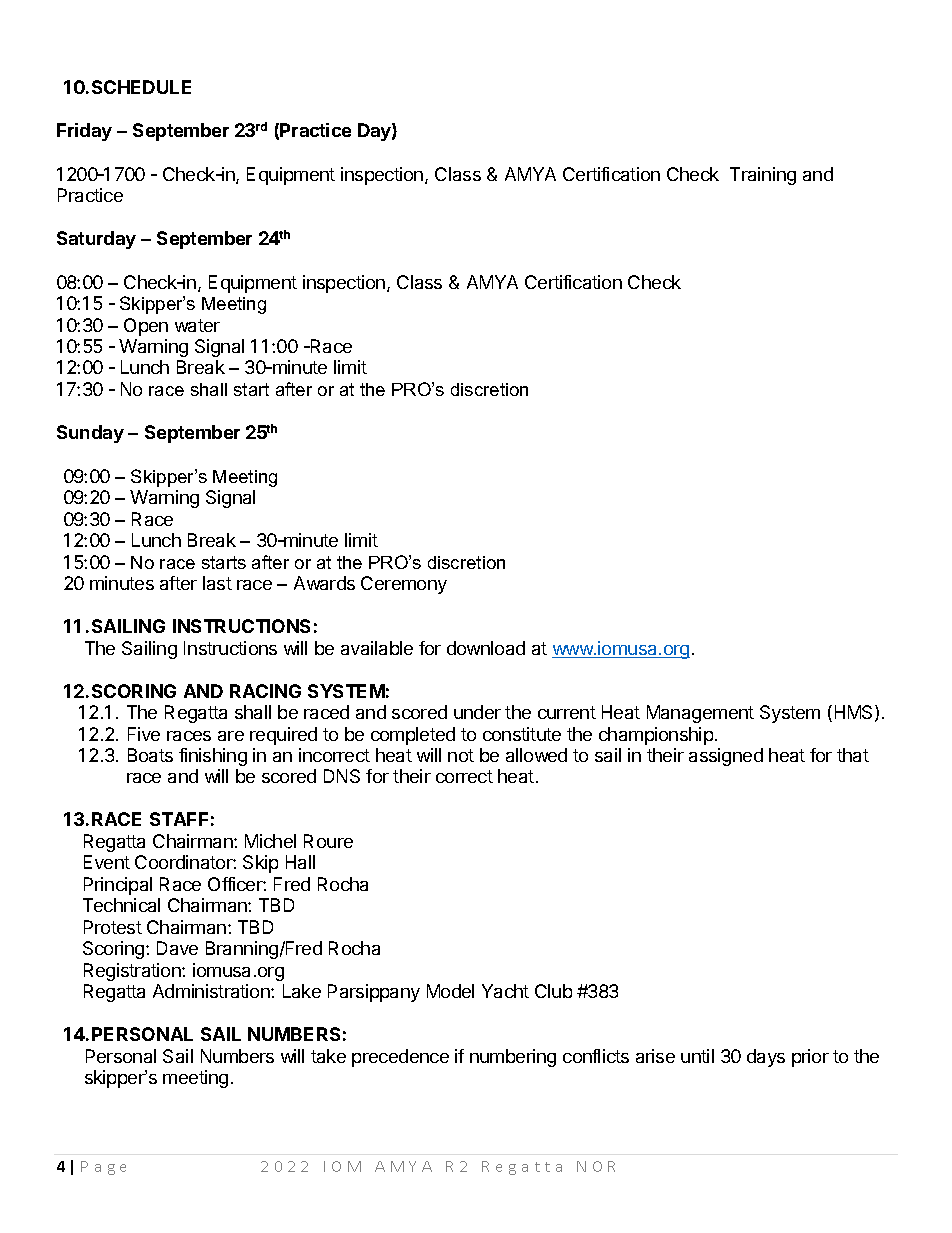 The width and height of the screenshot is (952, 1233). What do you see at coordinates (197, 325) in the screenshot?
I see `water` at bounding box center [197, 325].
